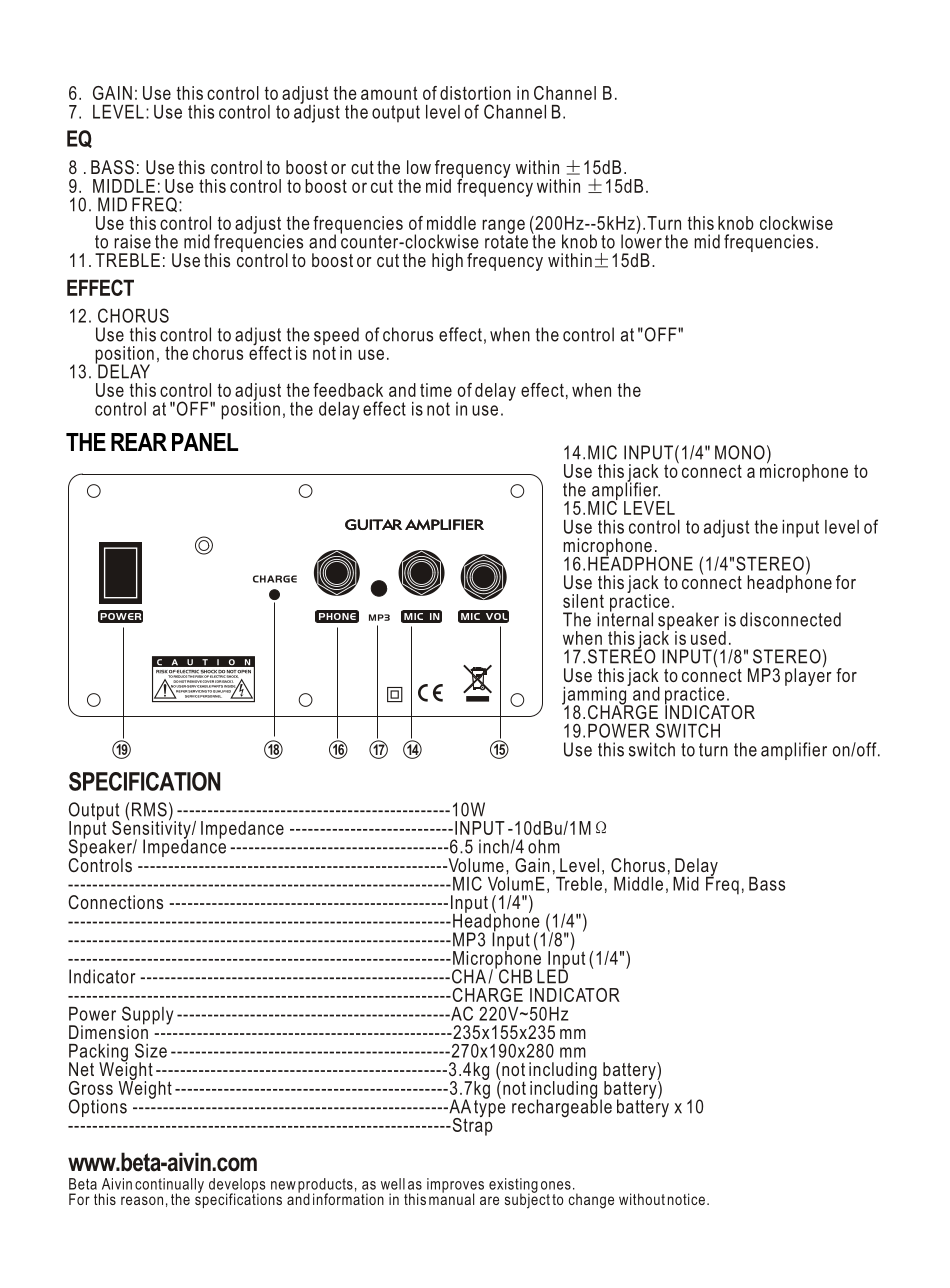 The image size is (950, 1288). Describe the element at coordinates (740, 452) in the screenshot. I see `MONO` at that location.
